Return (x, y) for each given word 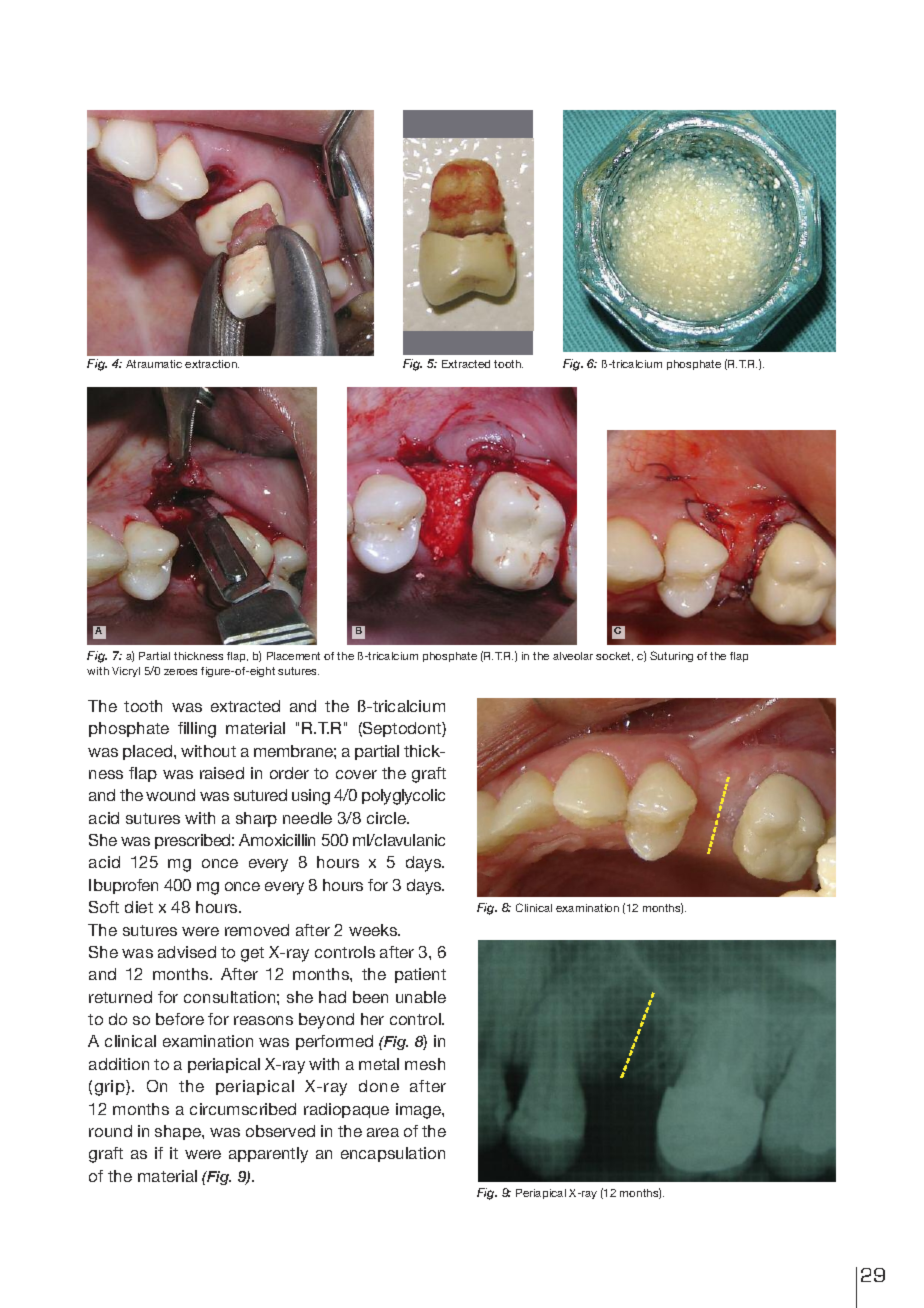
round (110, 1131)
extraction (212, 364)
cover (356, 774)
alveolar (573, 656)
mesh (425, 1064)
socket (614, 656)
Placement (293, 656)
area (383, 1132)
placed (149, 752)
